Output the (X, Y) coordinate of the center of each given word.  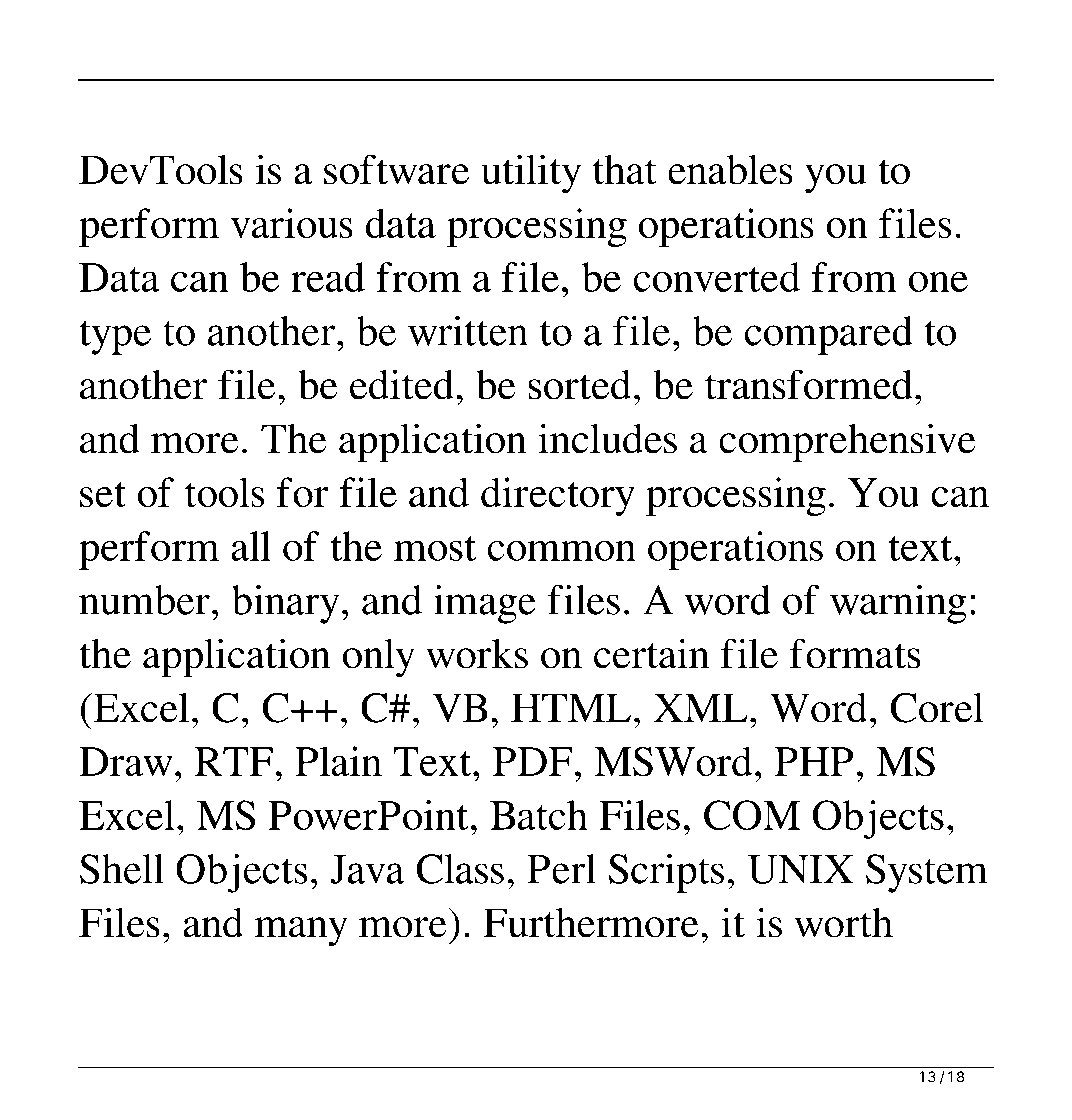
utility (531, 174)
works (477, 653)
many (301, 932)
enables (730, 169)
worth (844, 923)
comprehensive (847, 443)
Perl (561, 869)
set (103, 494)
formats (855, 653)
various (292, 223)
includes (607, 438)
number (144, 600)
